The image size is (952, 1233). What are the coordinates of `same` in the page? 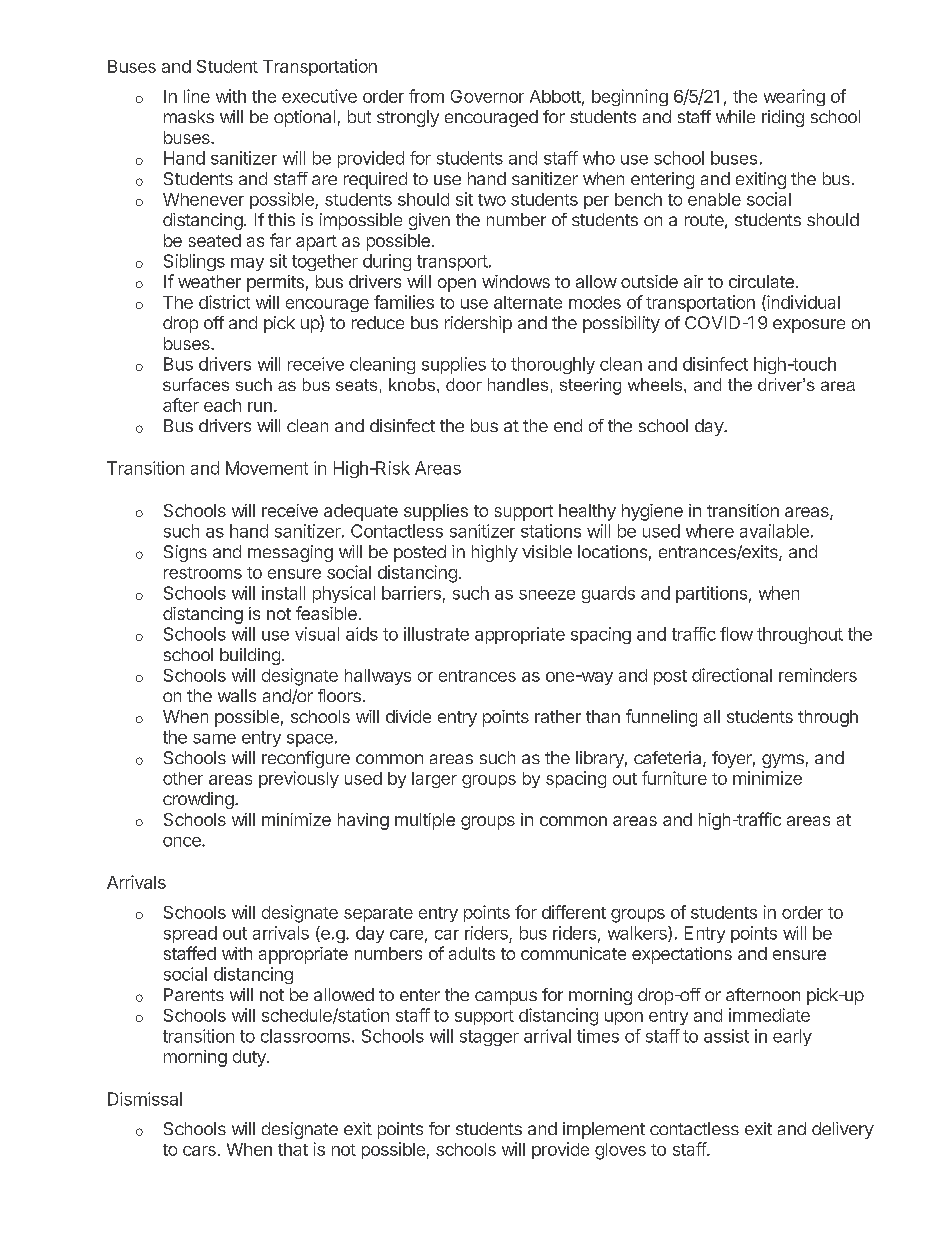 It's located at (214, 739).
